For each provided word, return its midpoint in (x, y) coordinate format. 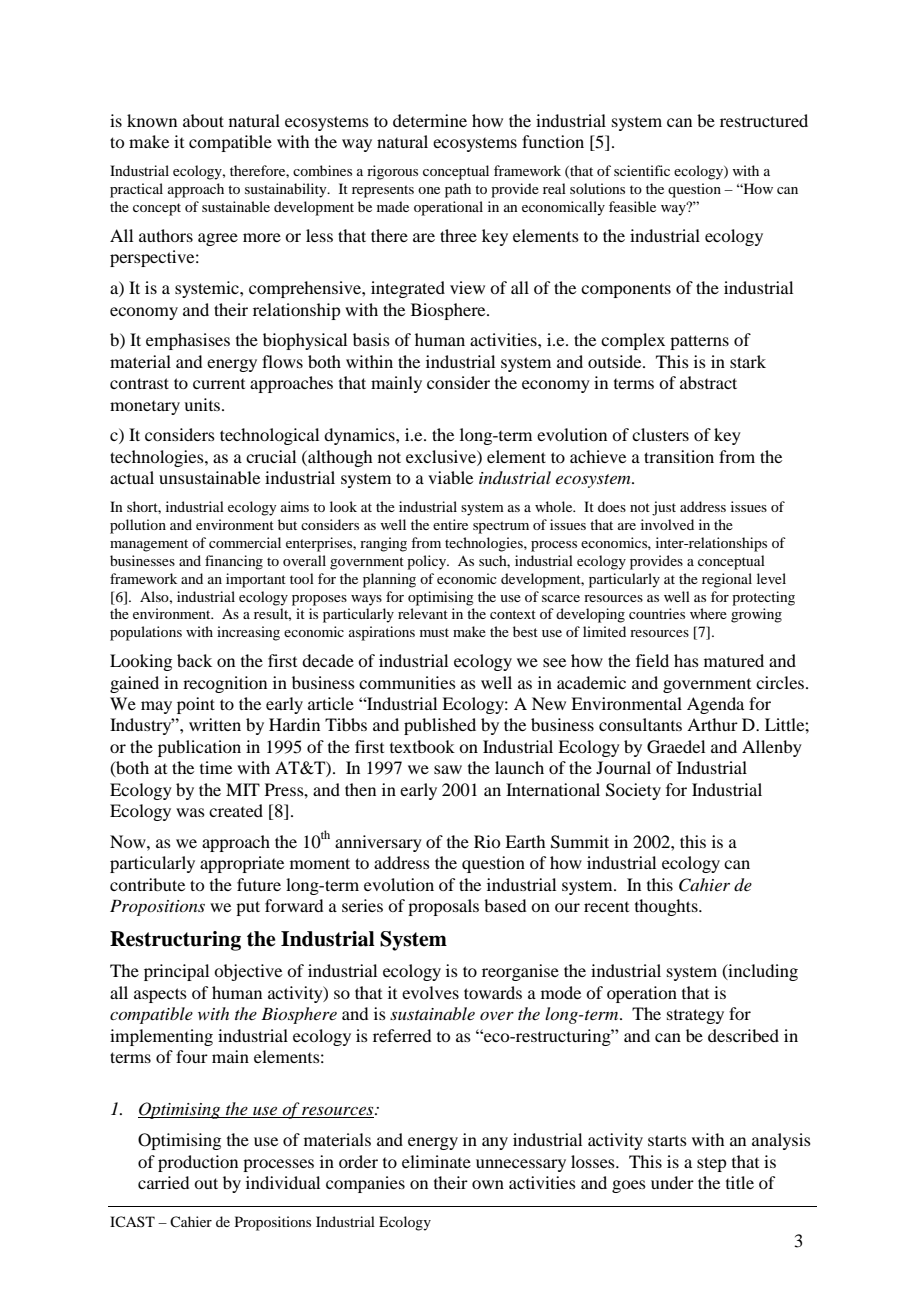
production (198, 1163)
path (458, 190)
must (434, 632)
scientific (642, 170)
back (194, 660)
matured (734, 660)
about (203, 120)
